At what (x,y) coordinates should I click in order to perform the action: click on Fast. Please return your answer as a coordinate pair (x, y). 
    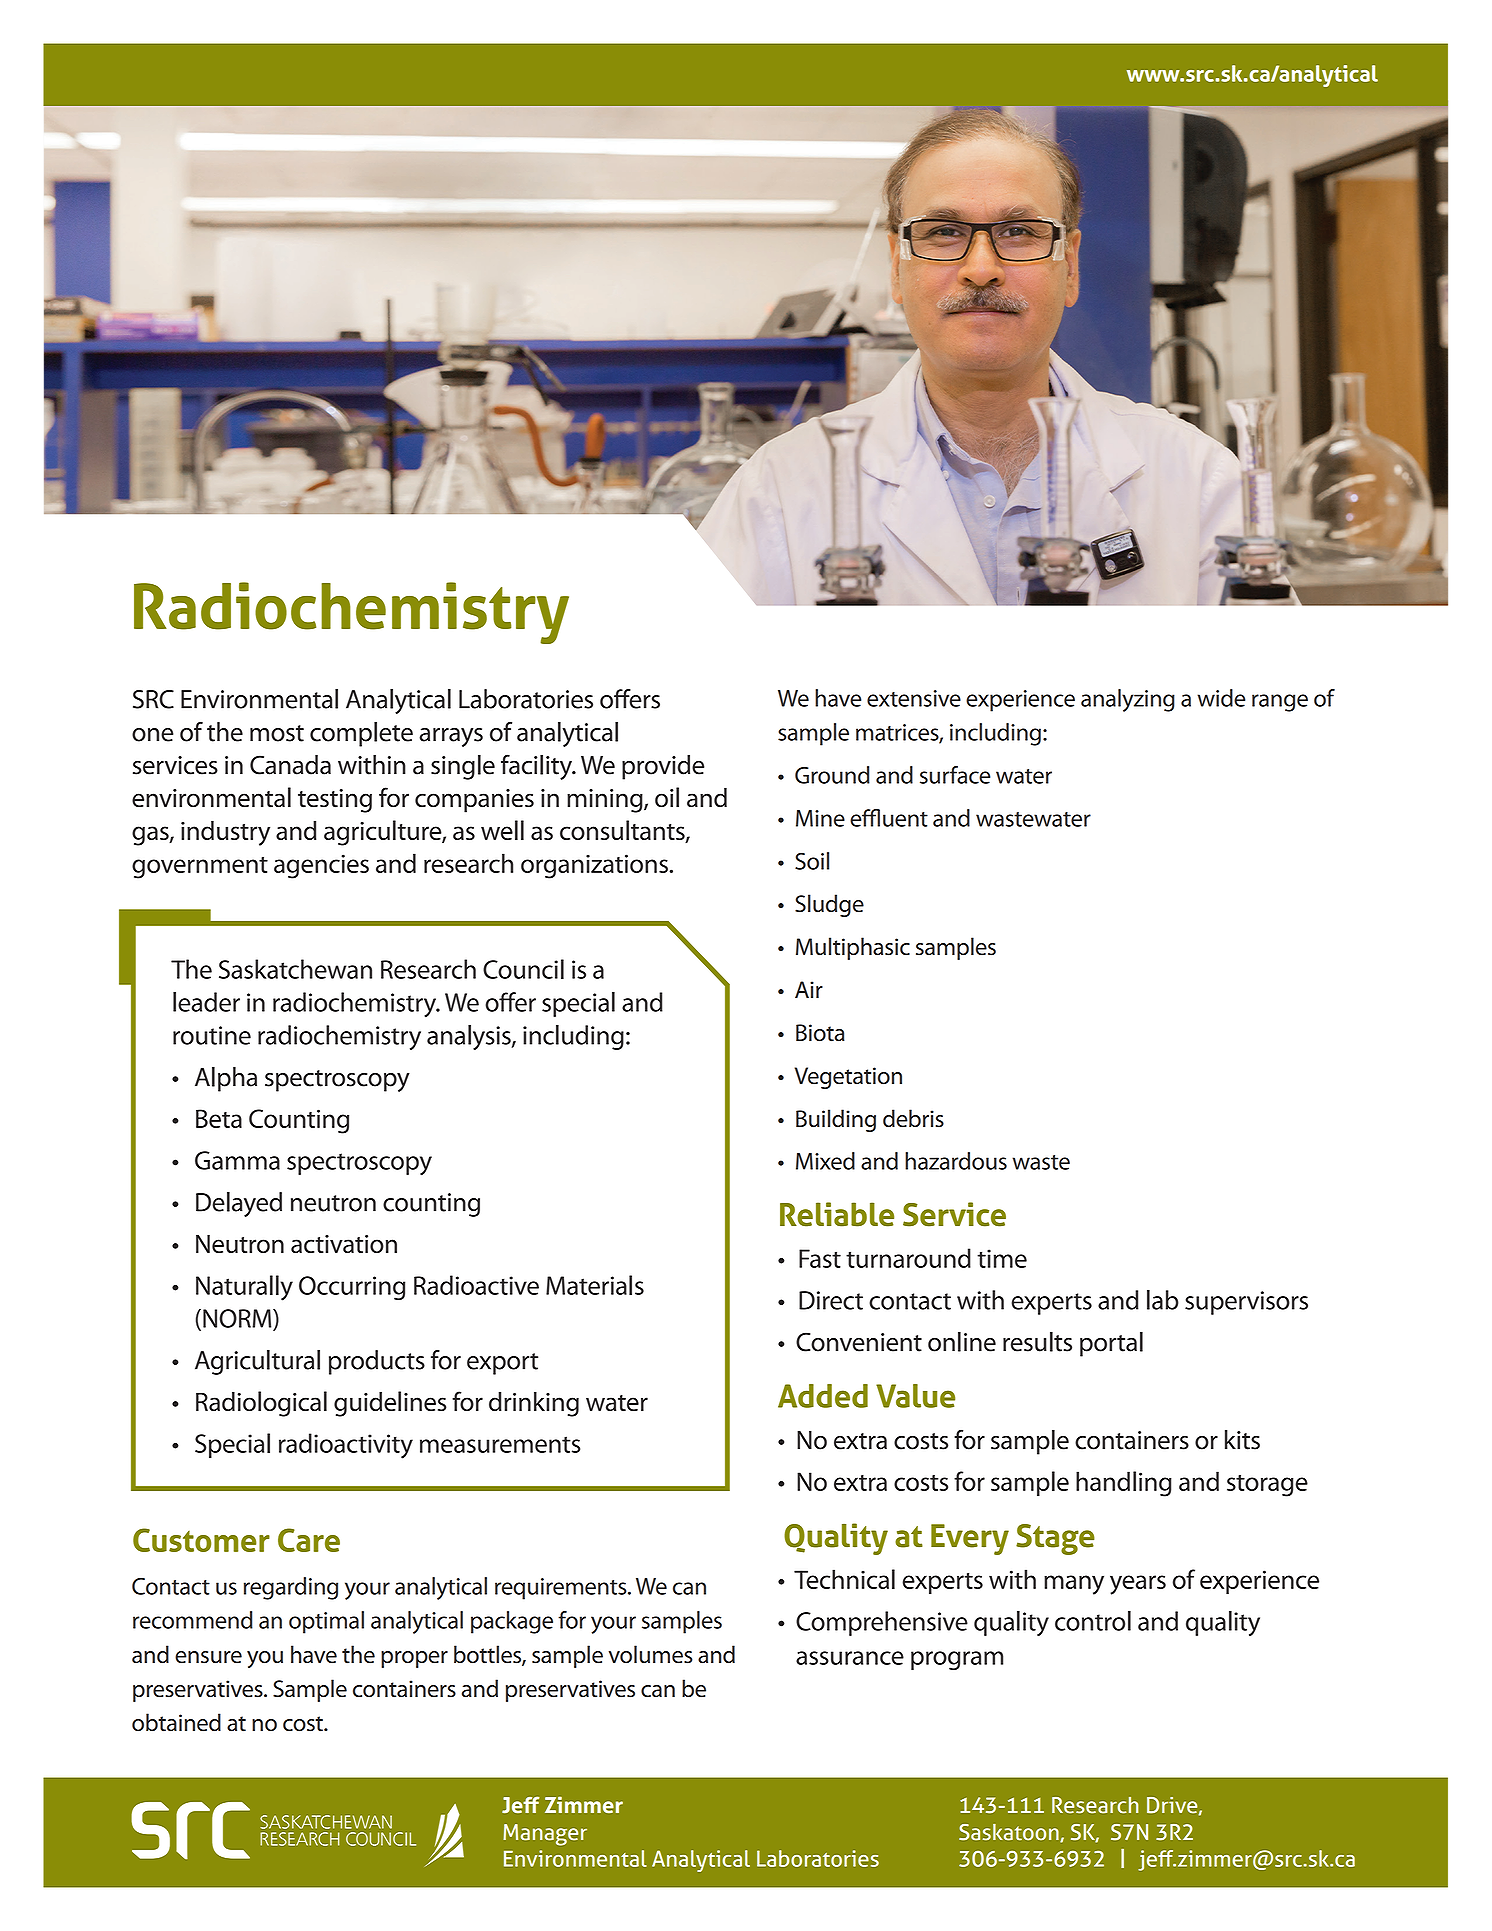
    Looking at the image, I should click on (820, 1258).
